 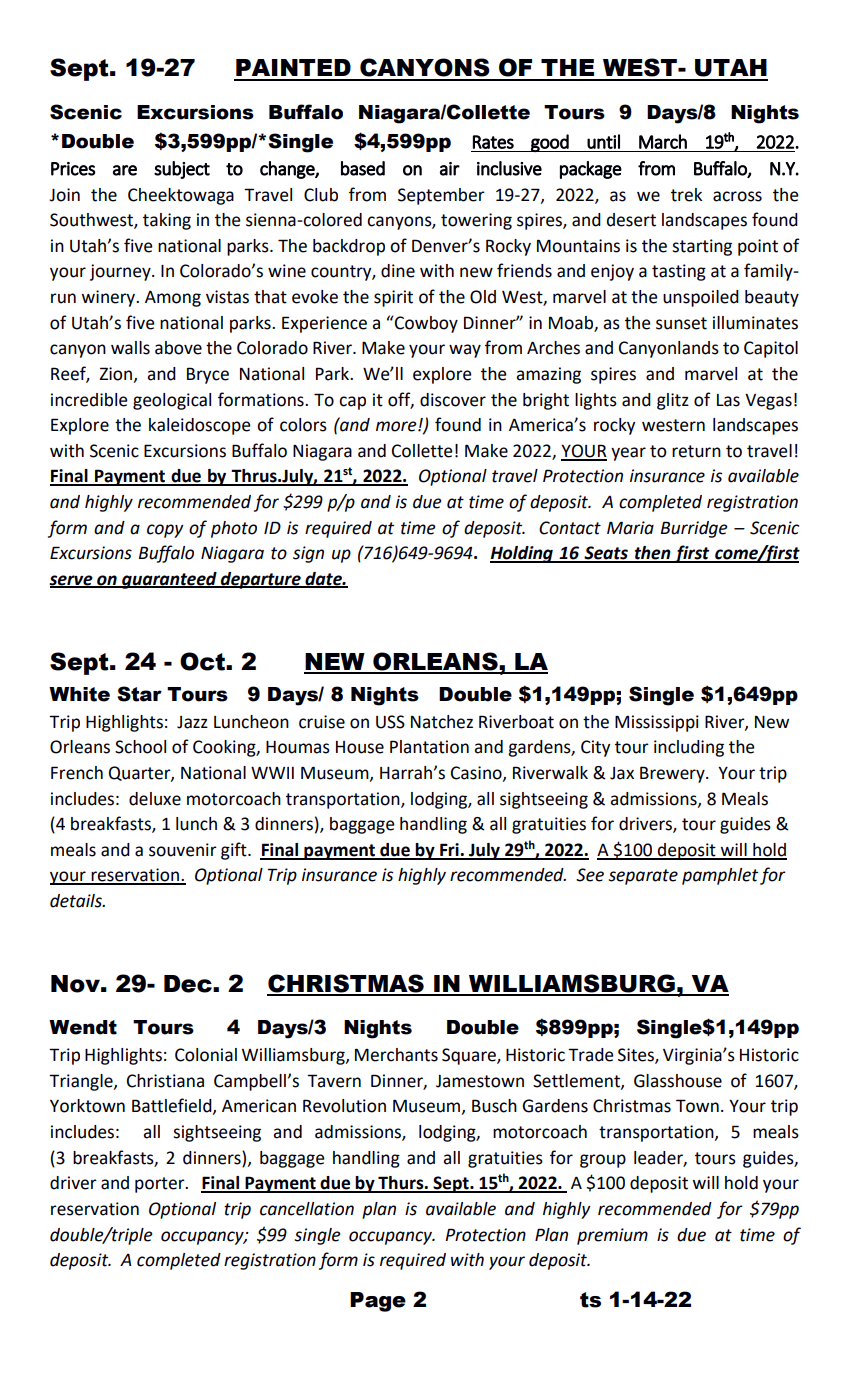 I want to click on Page, so click(x=378, y=1302).
